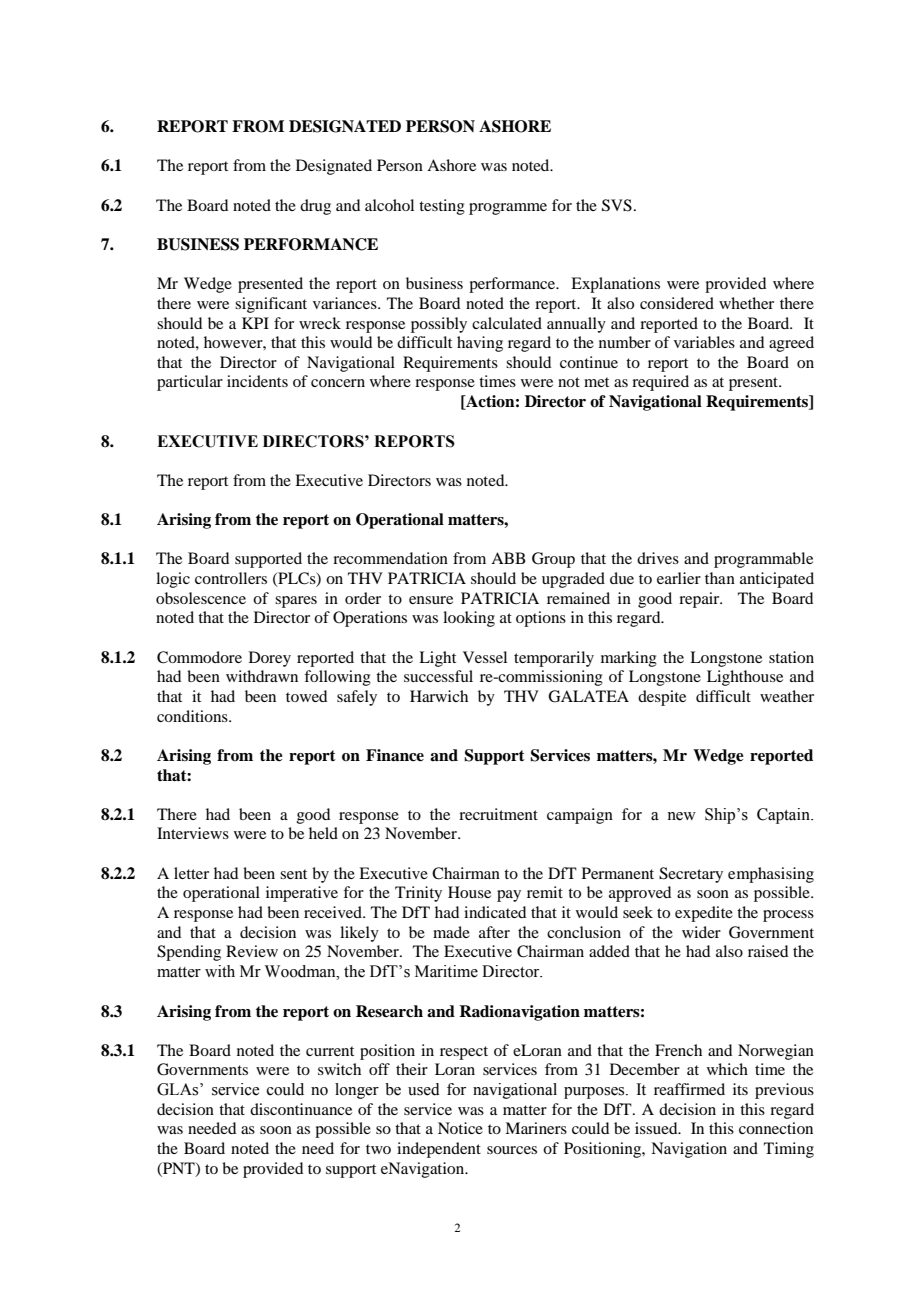 This screenshot has width=924, height=1308. I want to click on drug, so click(315, 207).
